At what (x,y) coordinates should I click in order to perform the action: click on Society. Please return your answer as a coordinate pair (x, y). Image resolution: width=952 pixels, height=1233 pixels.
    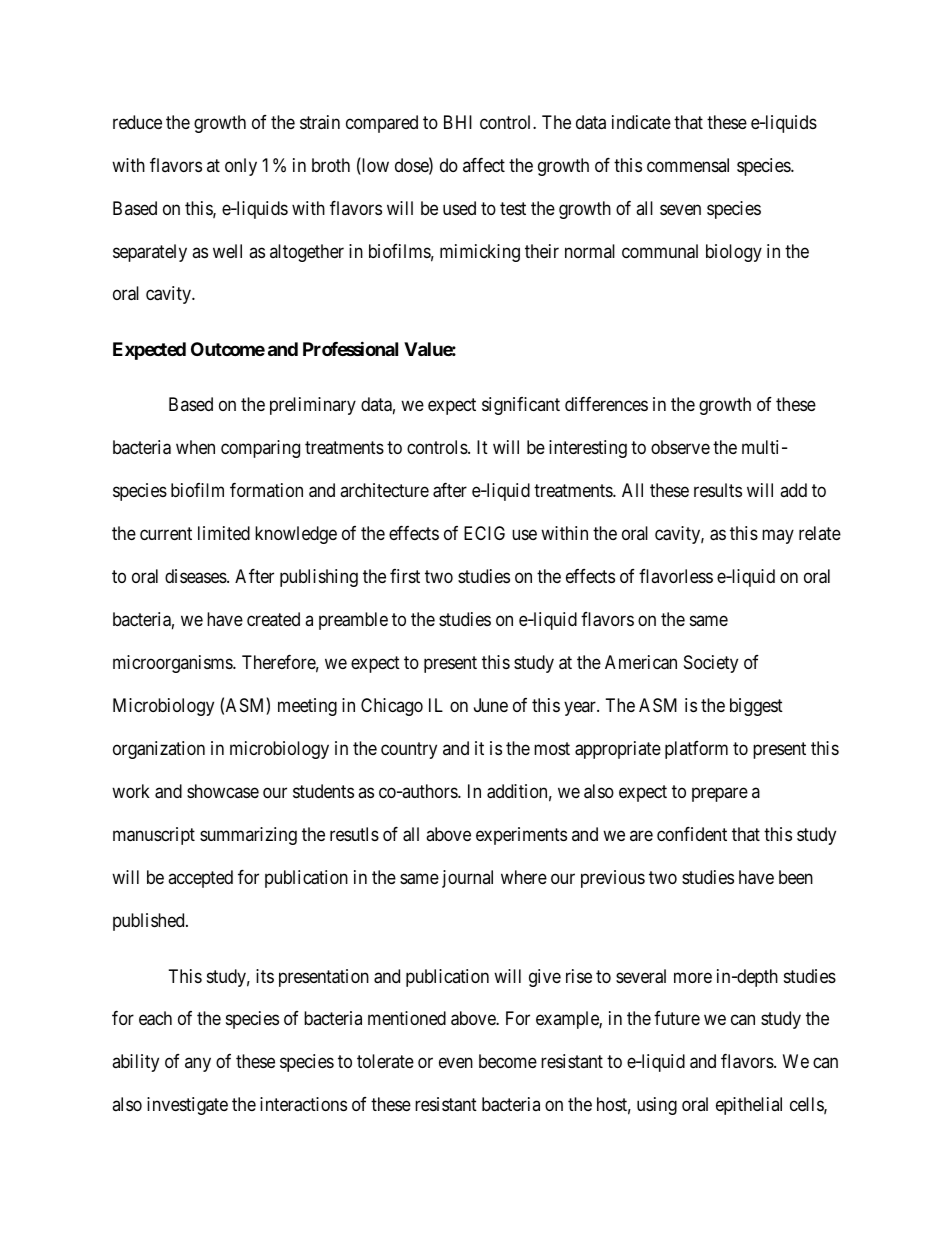
    Looking at the image, I should click on (711, 664).
